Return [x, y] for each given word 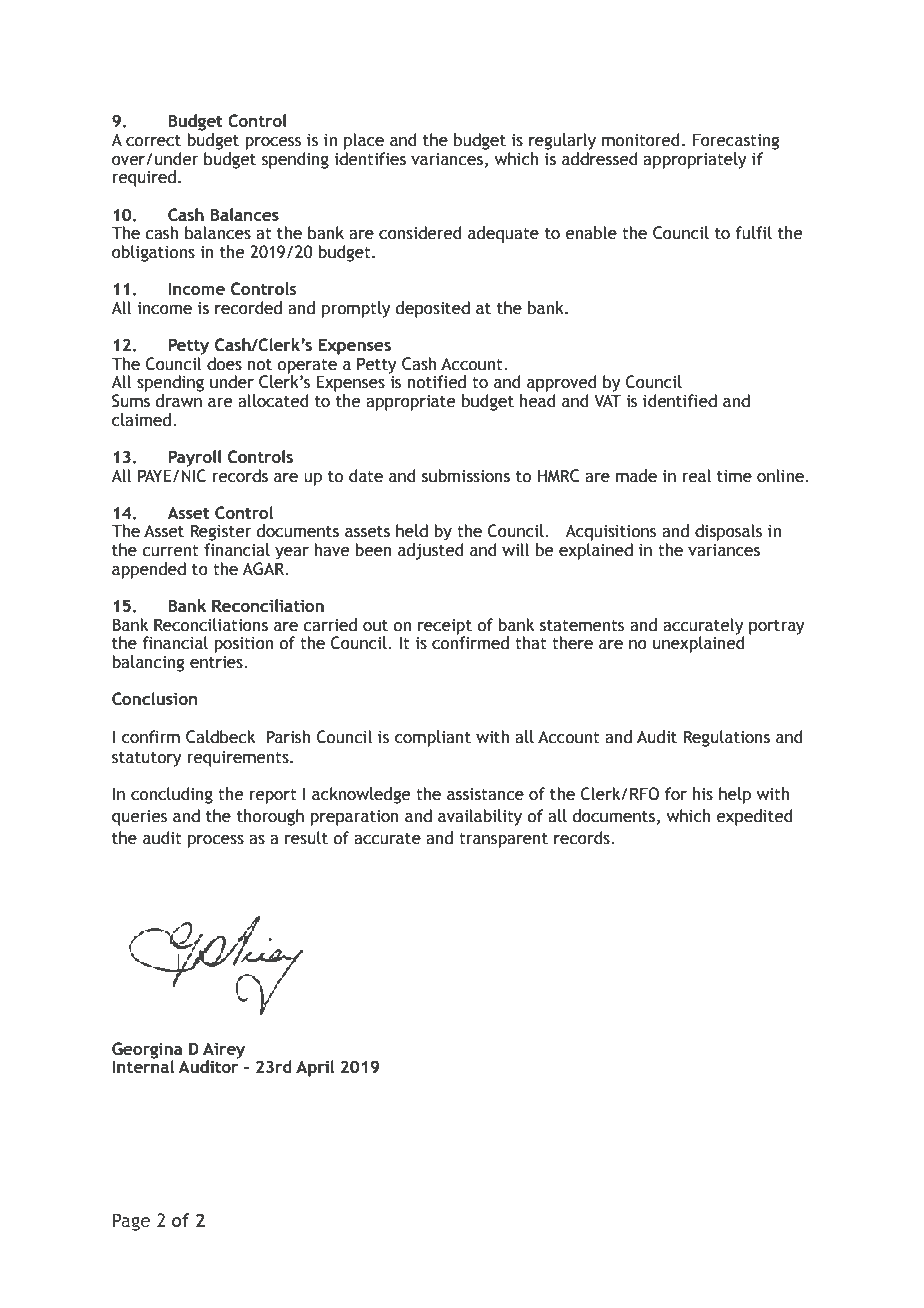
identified [680, 401]
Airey [224, 1051]
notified [437, 382]
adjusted [430, 551]
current [170, 551]
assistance [485, 794]
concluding [172, 795]
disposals [728, 532]
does [224, 364]
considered [420, 233]
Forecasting [735, 141]
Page [131, 1222]
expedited [754, 817]
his [703, 794]
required [144, 178]
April [315, 1068]
